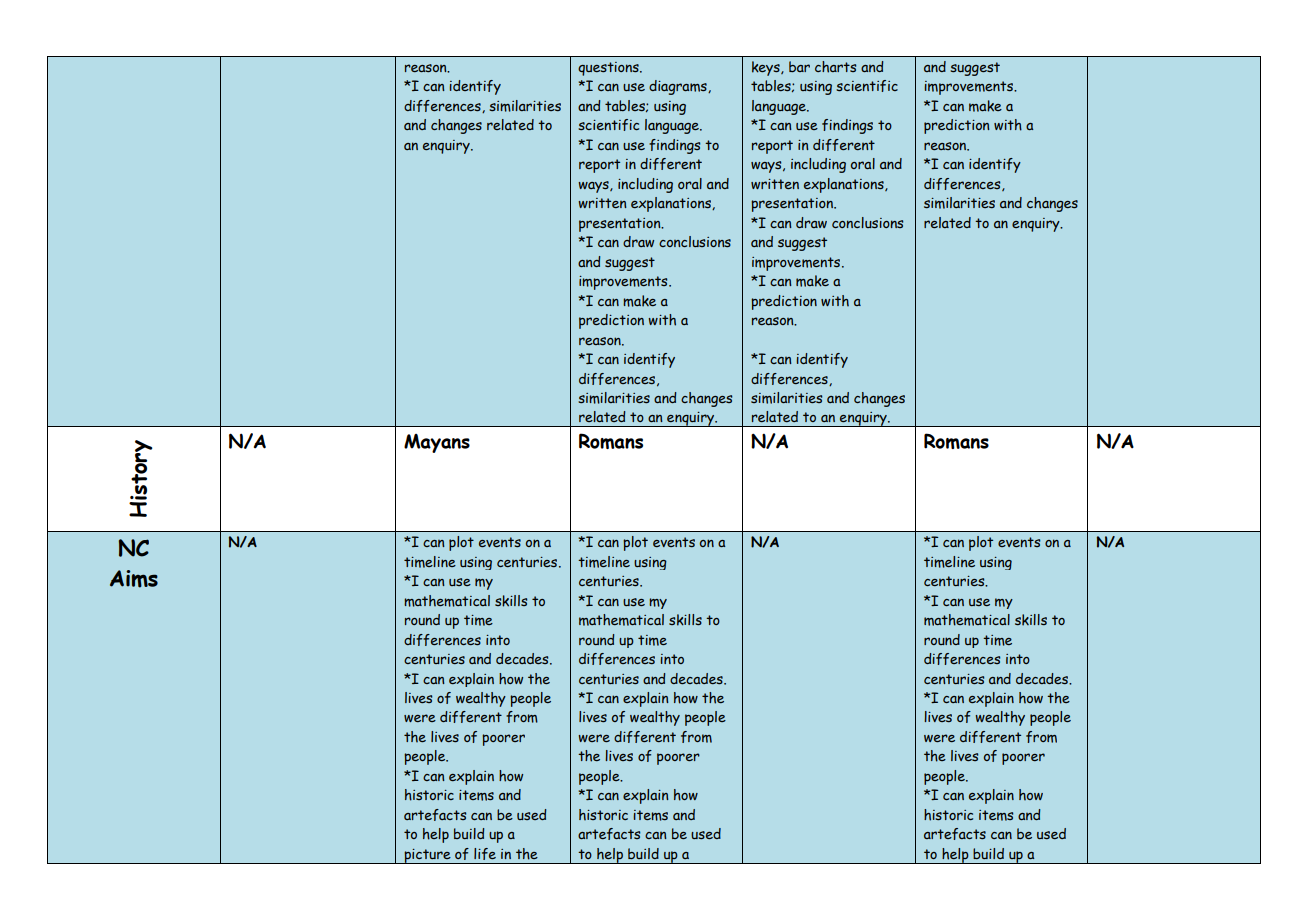 Image resolution: width=1308 pixels, height=924 pixels. Describe the element at coordinates (427, 856) in the screenshot. I see `picture` at that location.
